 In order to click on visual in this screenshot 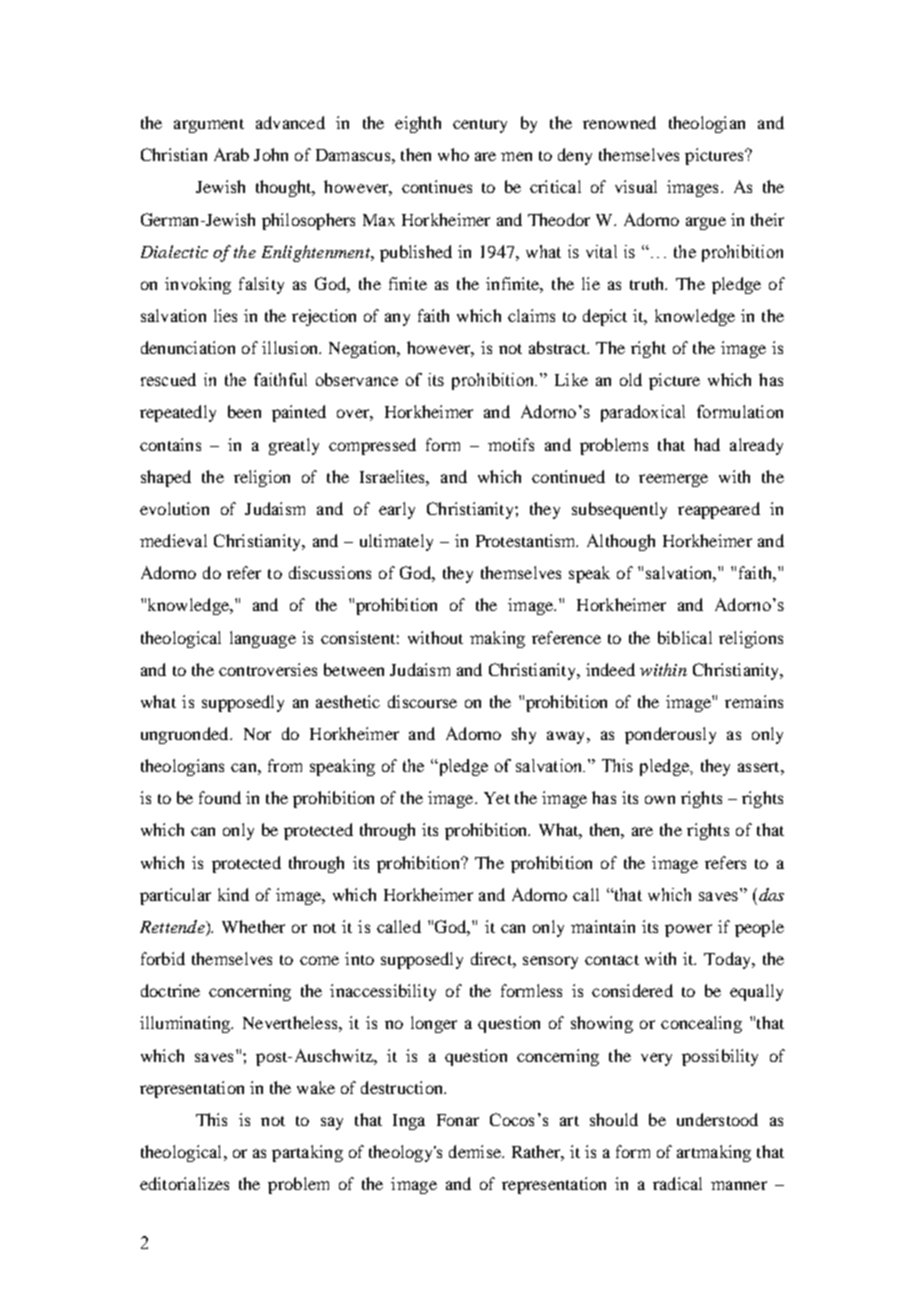, I will do `click(636, 186)`.
